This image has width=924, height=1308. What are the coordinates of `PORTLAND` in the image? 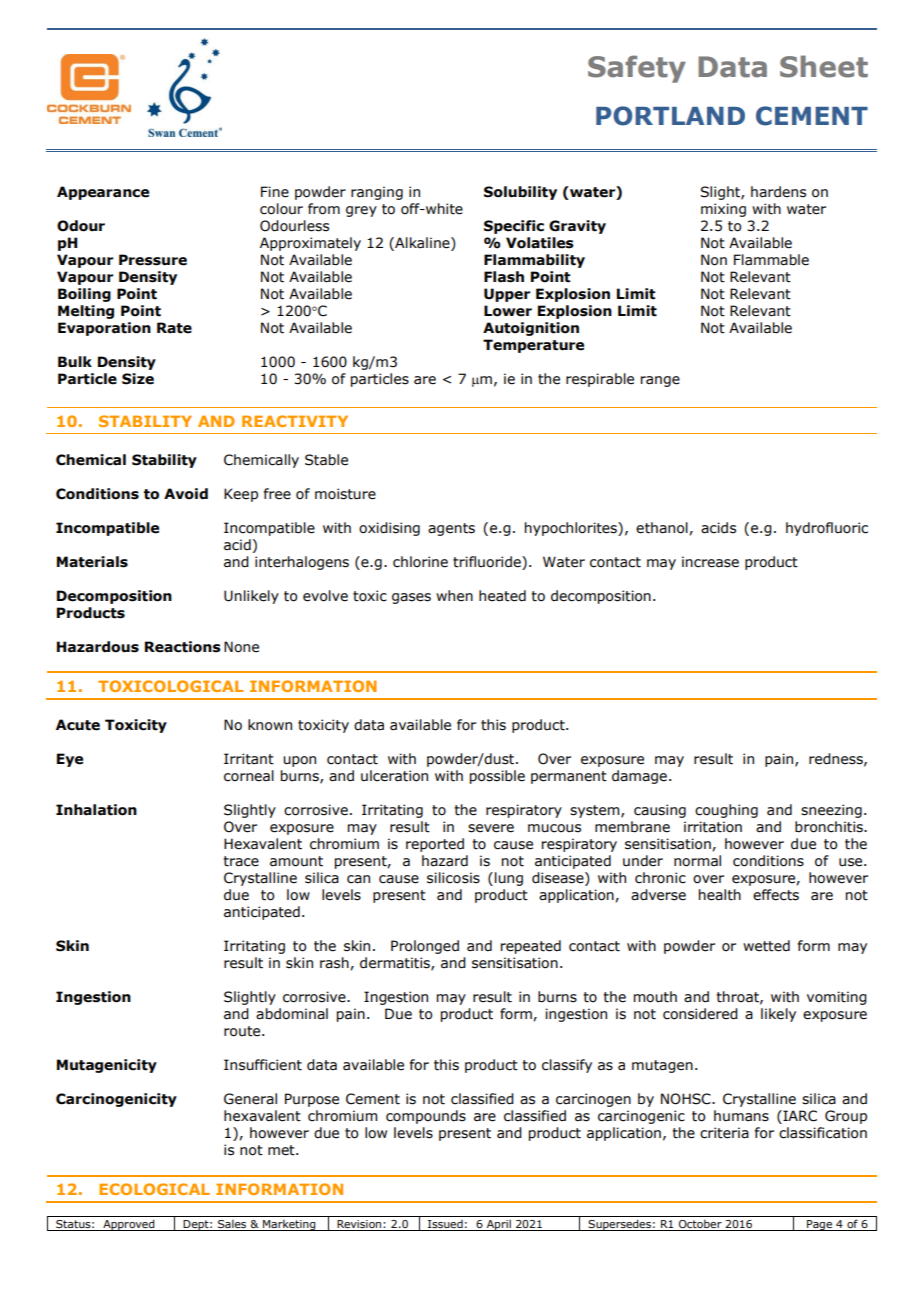 It's located at (670, 116).
